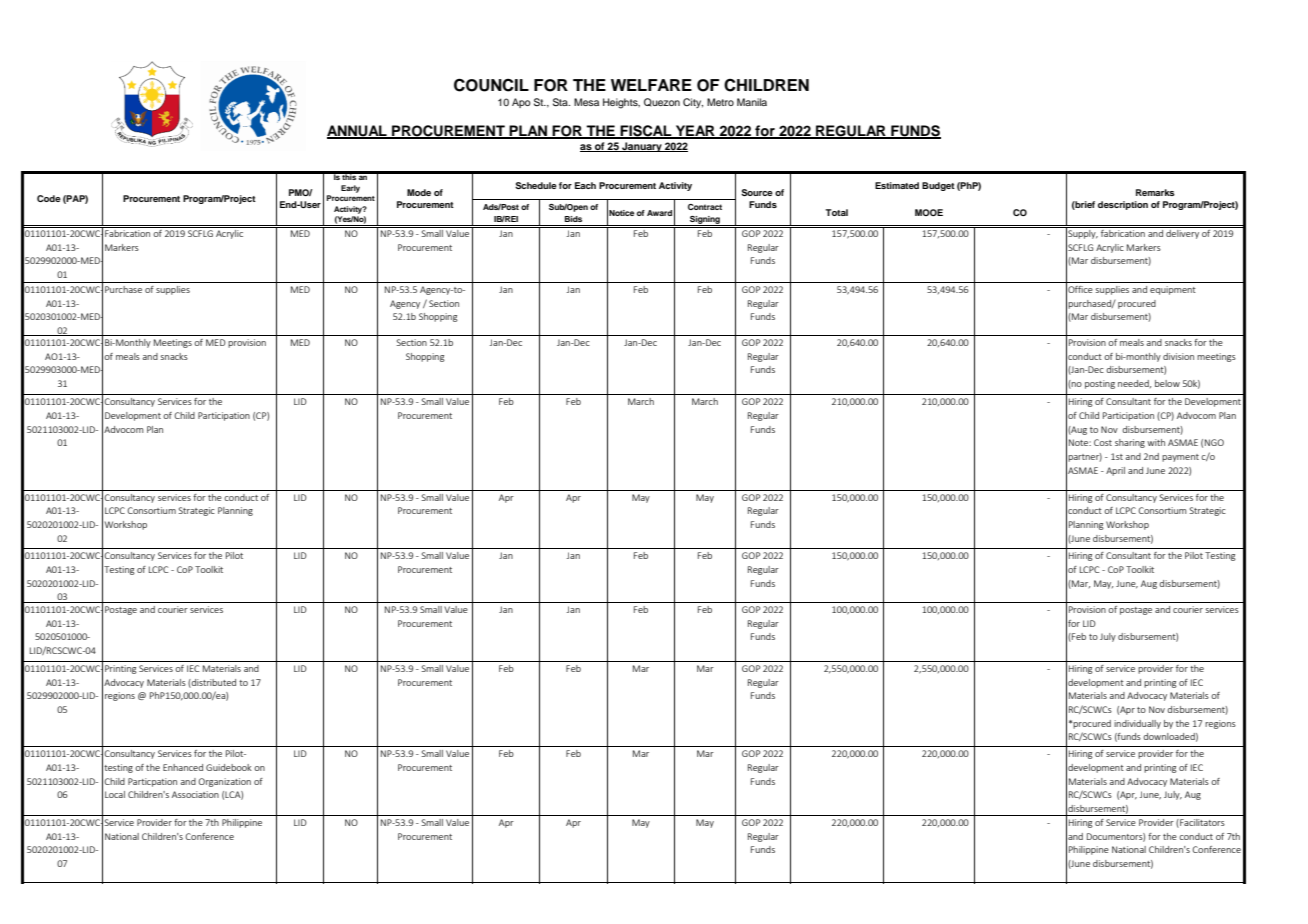 Image resolution: width=1308 pixels, height=924 pixels. I want to click on April, so click(1115, 471).
